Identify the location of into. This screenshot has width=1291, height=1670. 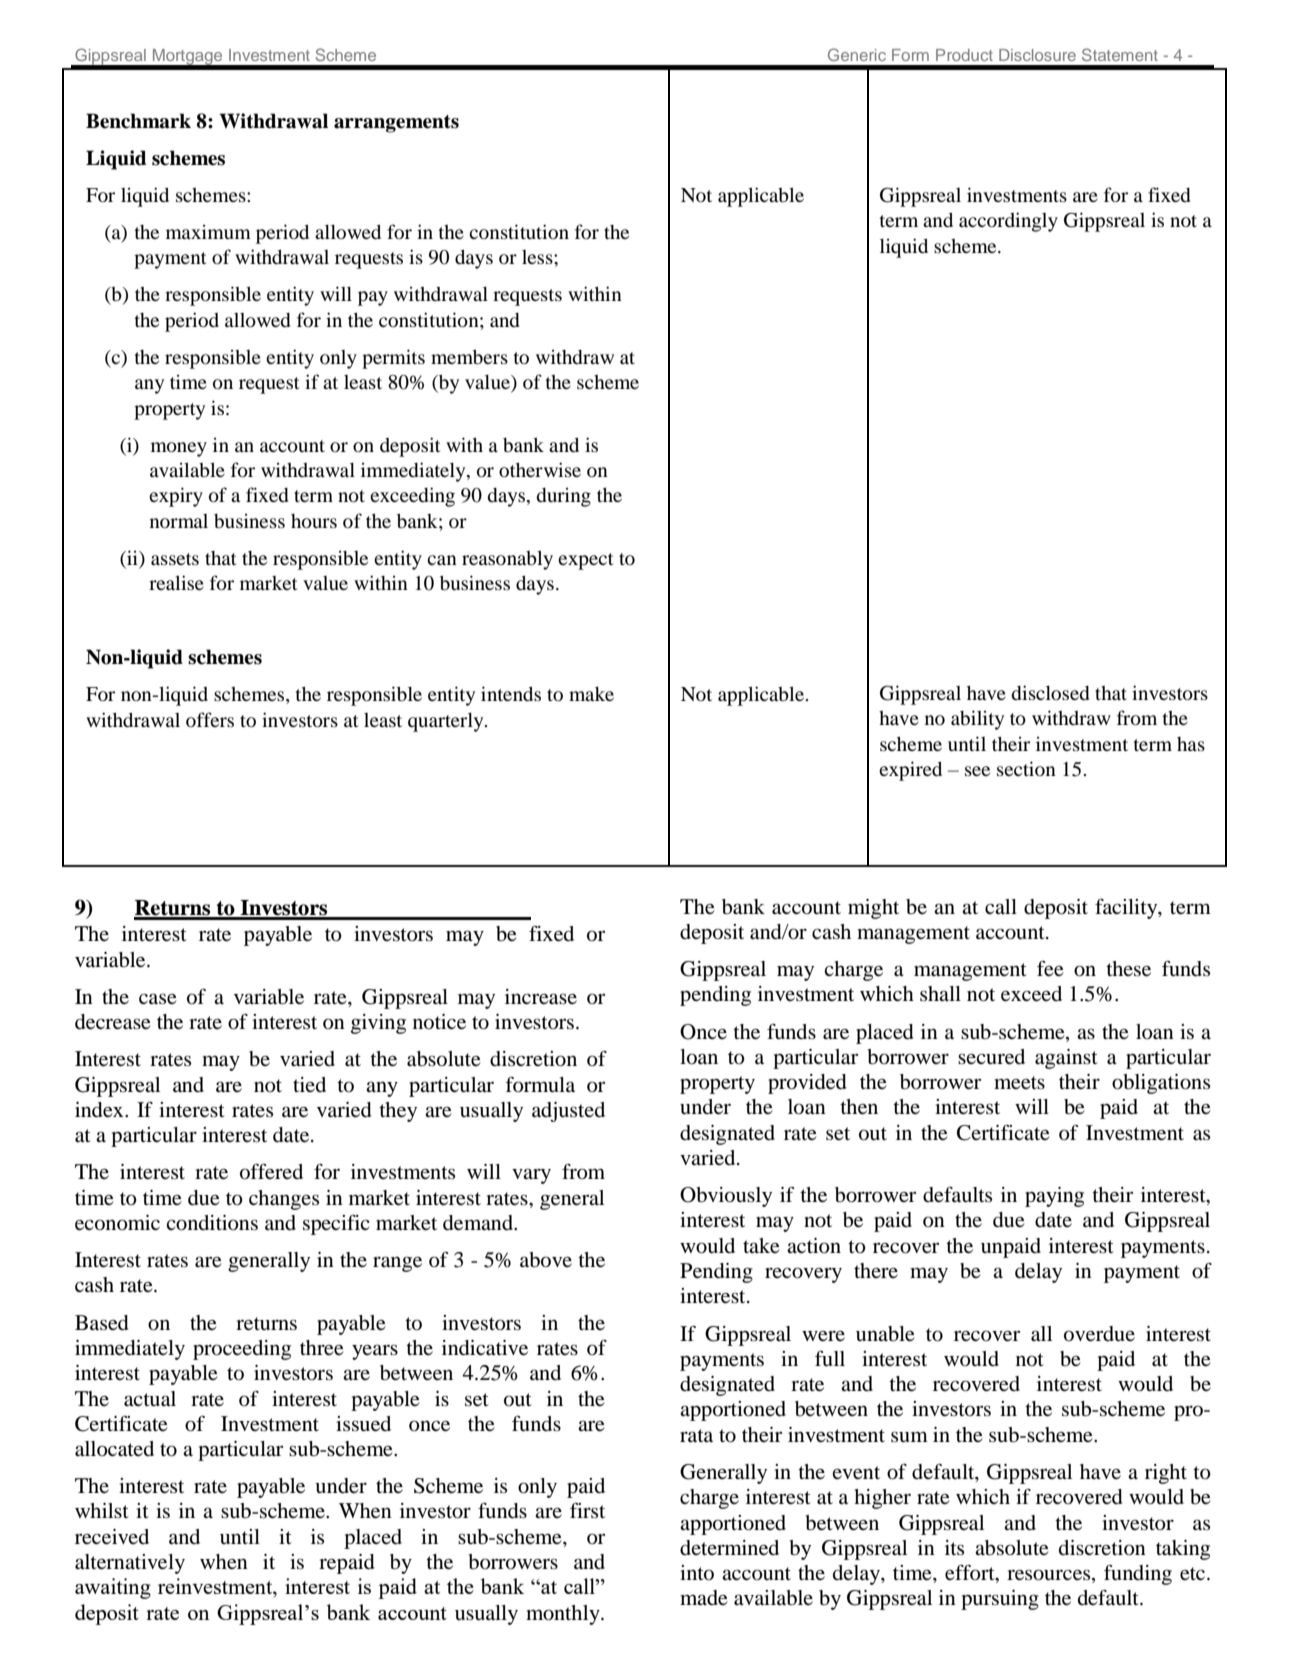
(697, 1573).
